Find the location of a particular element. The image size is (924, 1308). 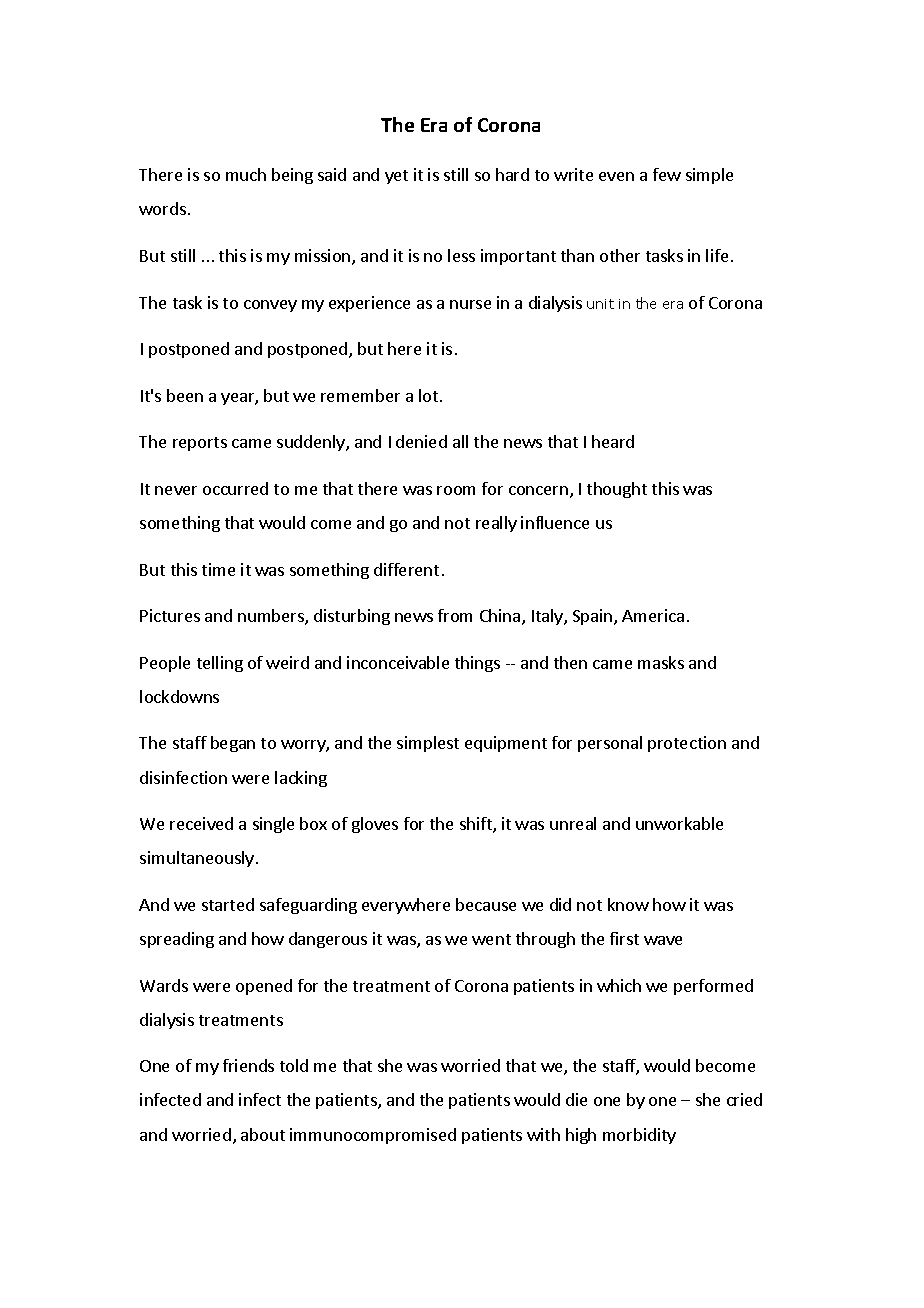

less is located at coordinates (461, 255).
